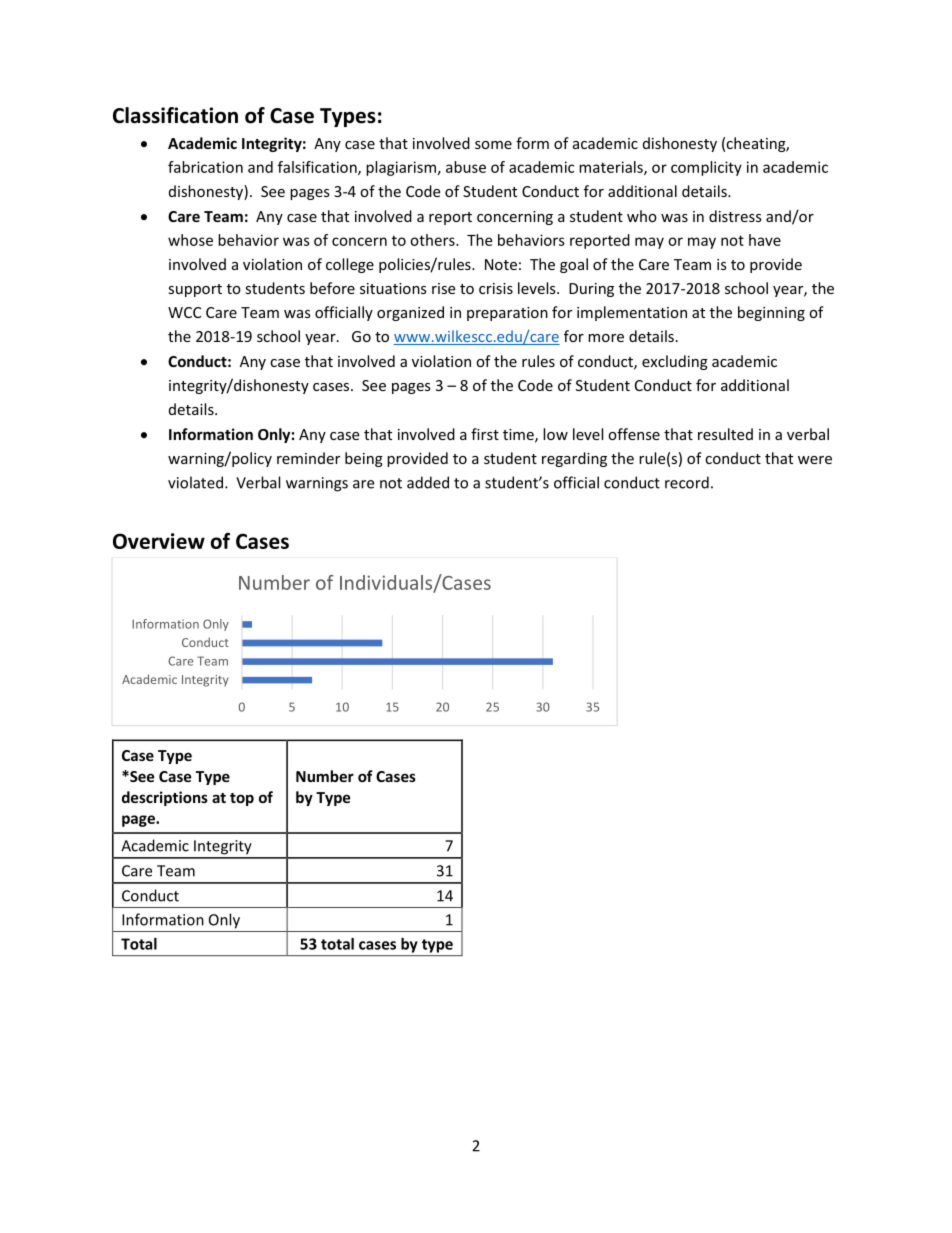 The width and height of the screenshot is (952, 1233). I want to click on Overview, so click(159, 541).
